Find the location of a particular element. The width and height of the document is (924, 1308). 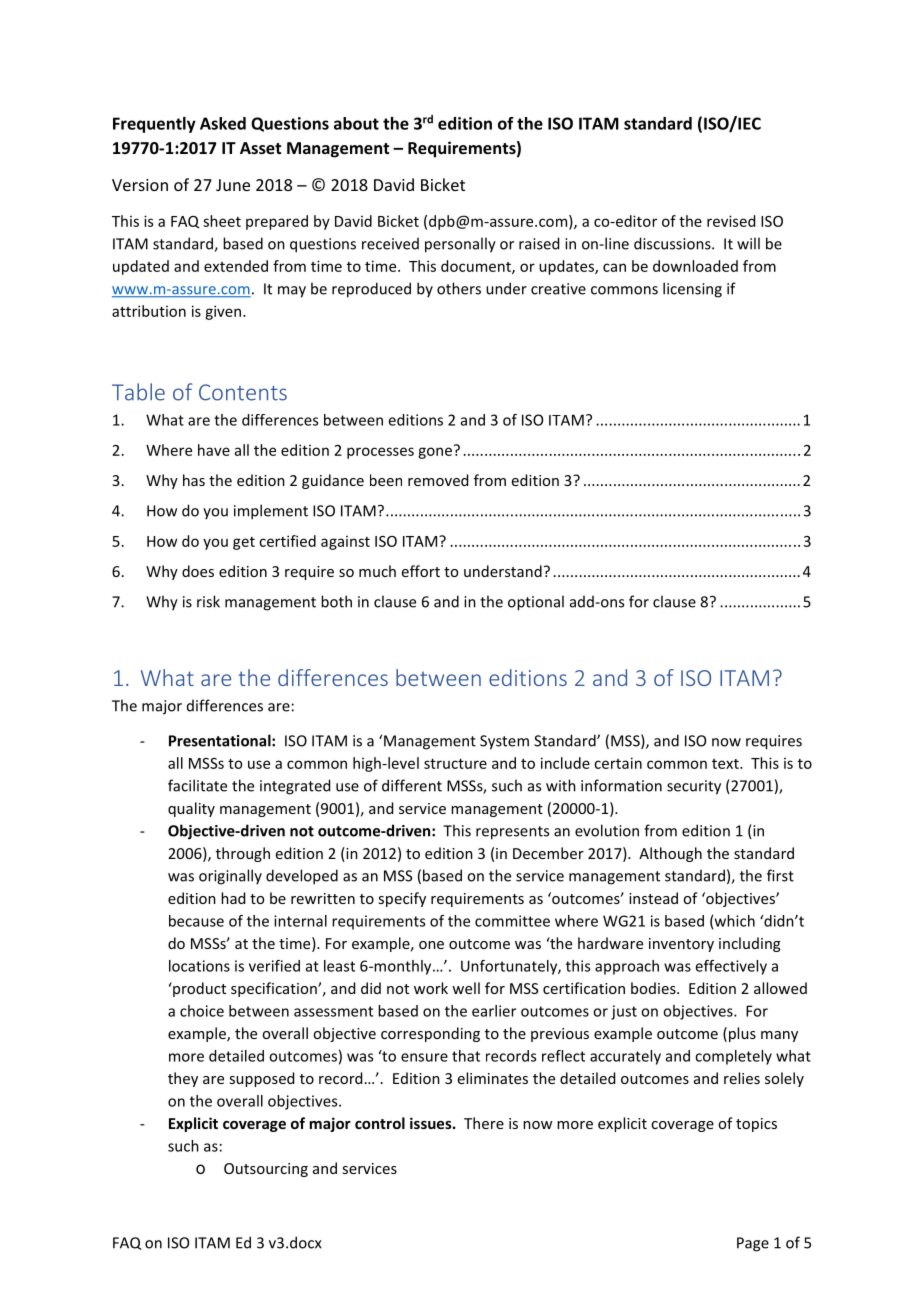

gone is located at coordinates (435, 453).
